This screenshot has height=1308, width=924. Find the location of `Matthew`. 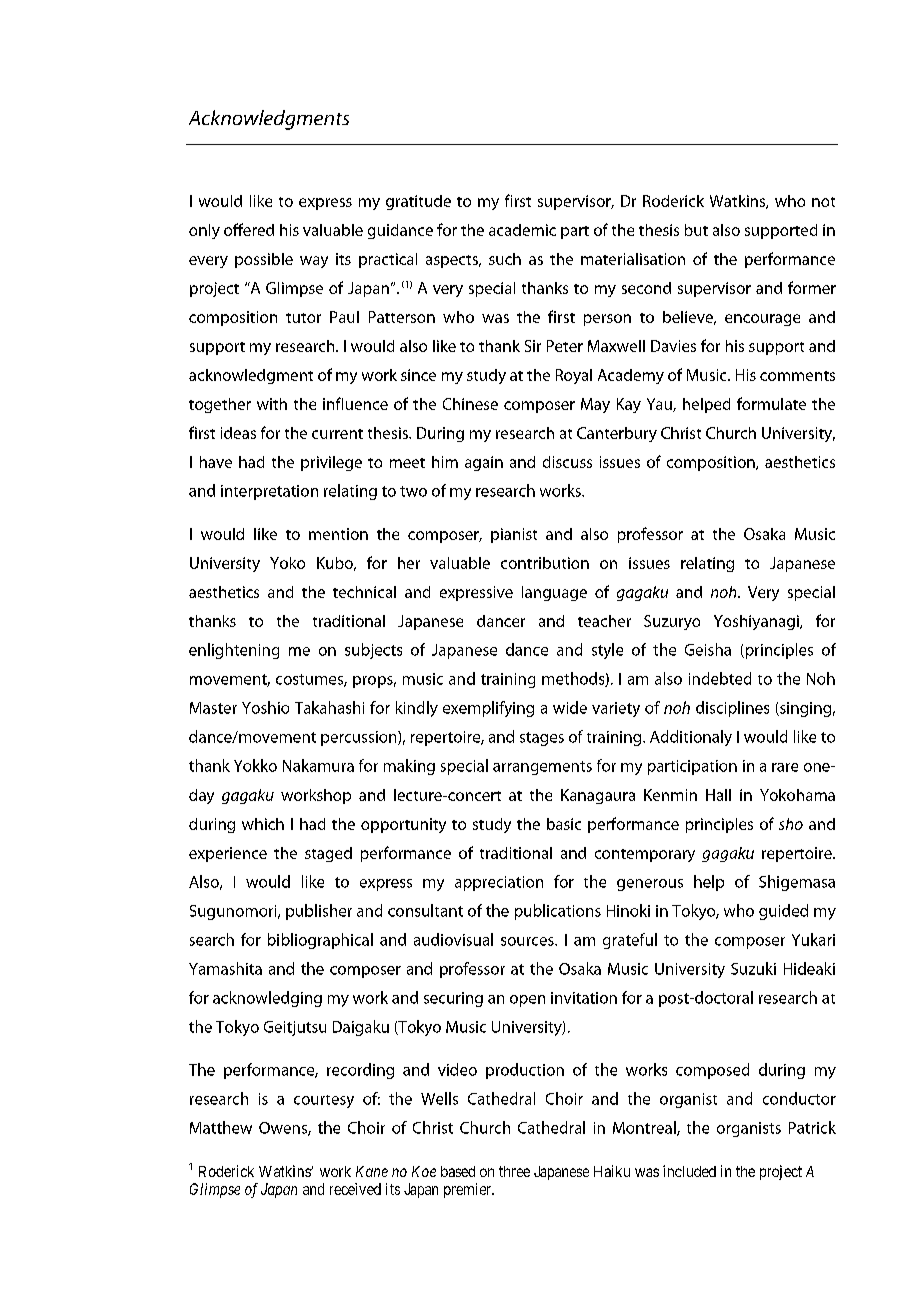

Matthew is located at coordinates (221, 1127).
